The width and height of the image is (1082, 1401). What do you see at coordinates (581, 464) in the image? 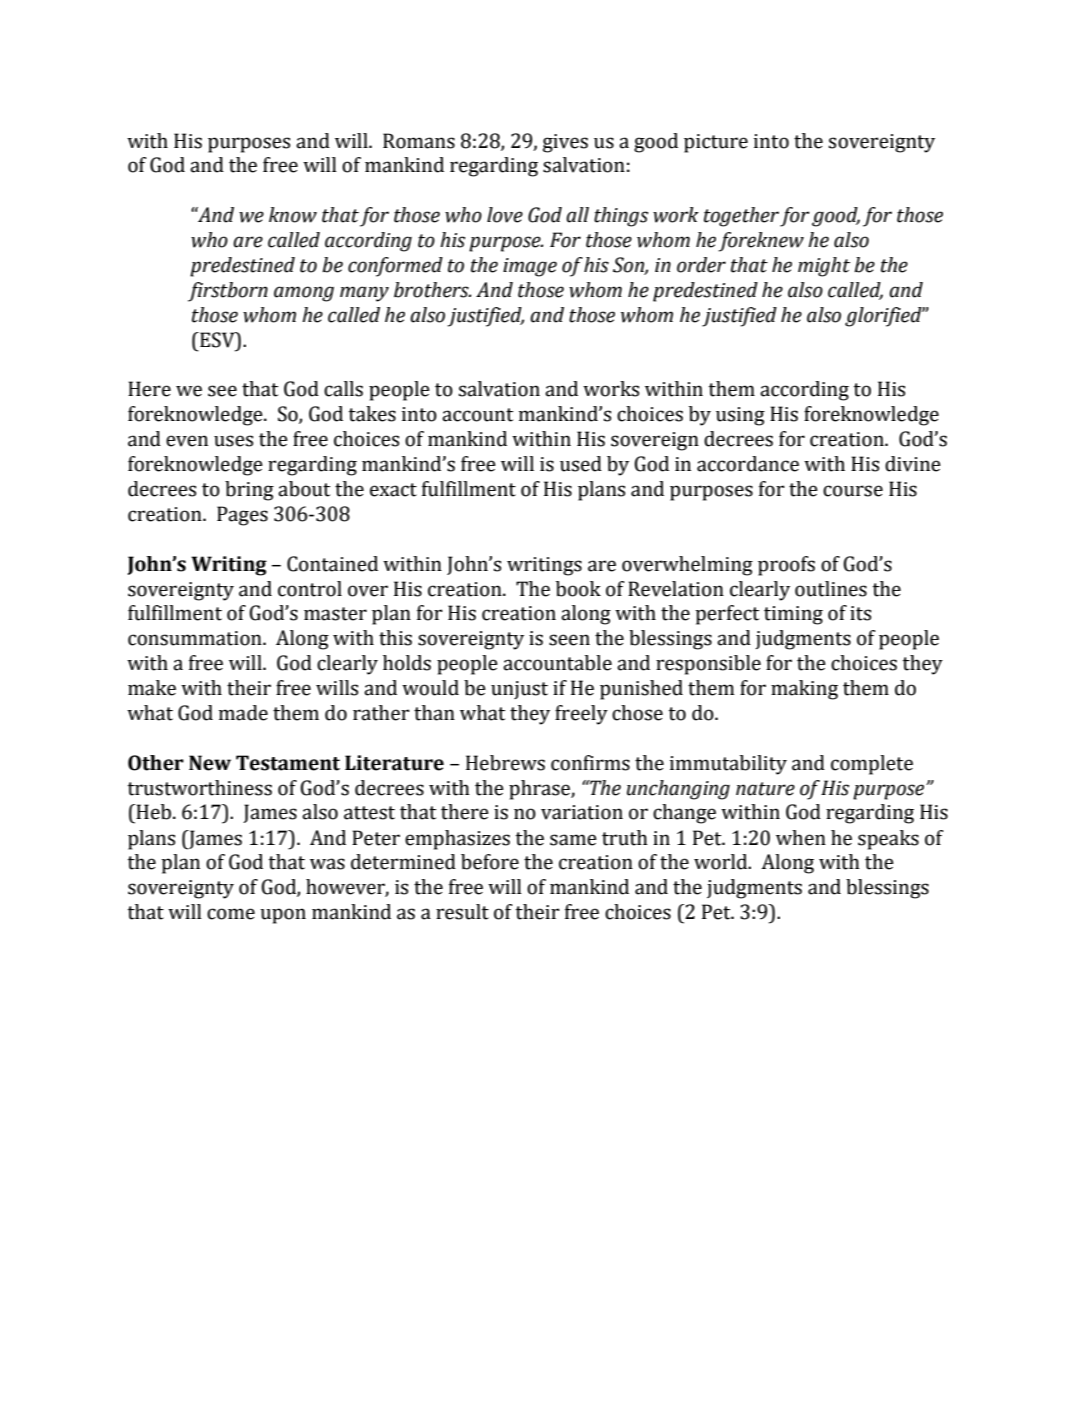
I see `used` at bounding box center [581, 464].
